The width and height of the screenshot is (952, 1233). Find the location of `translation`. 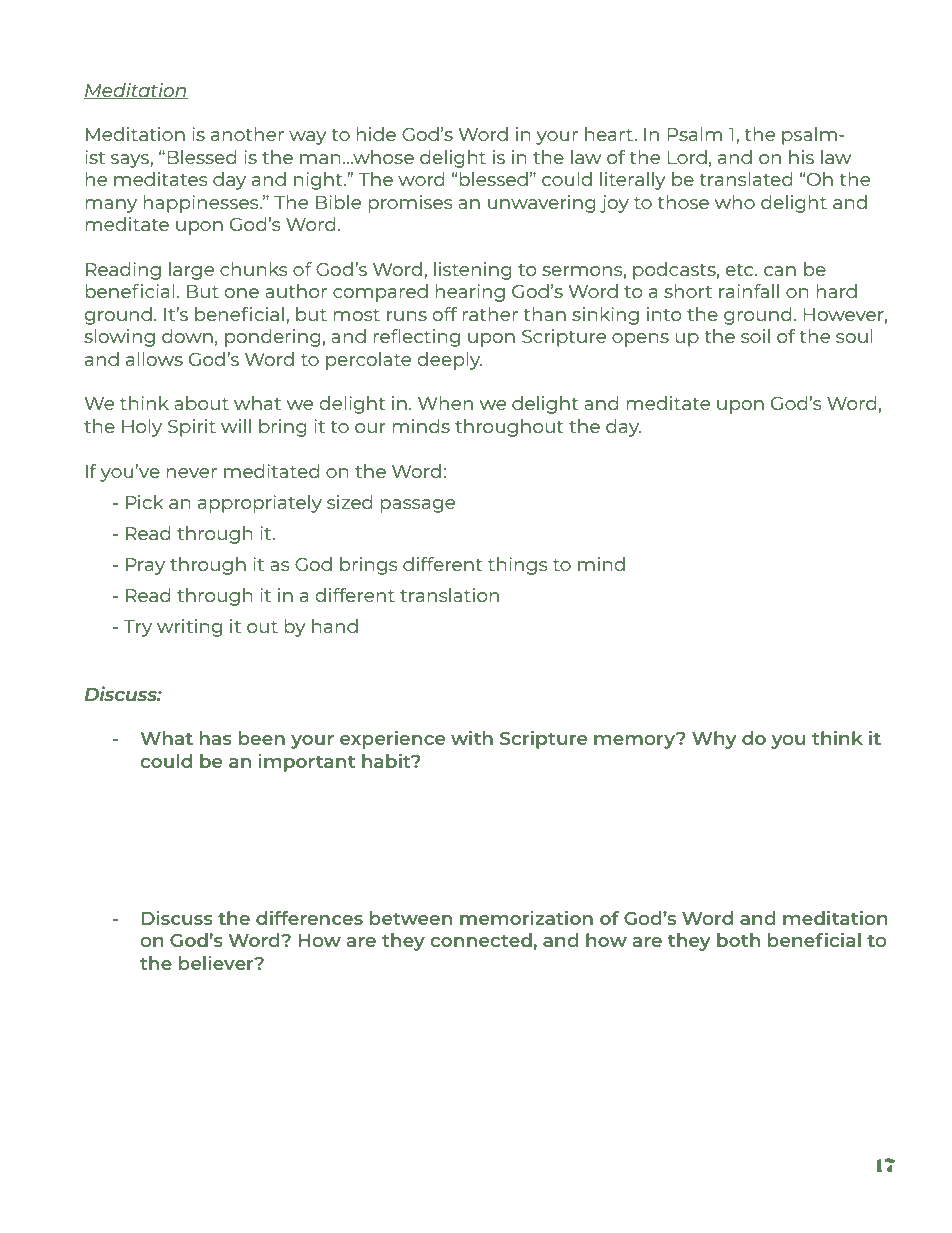

translation is located at coordinates (449, 595).
